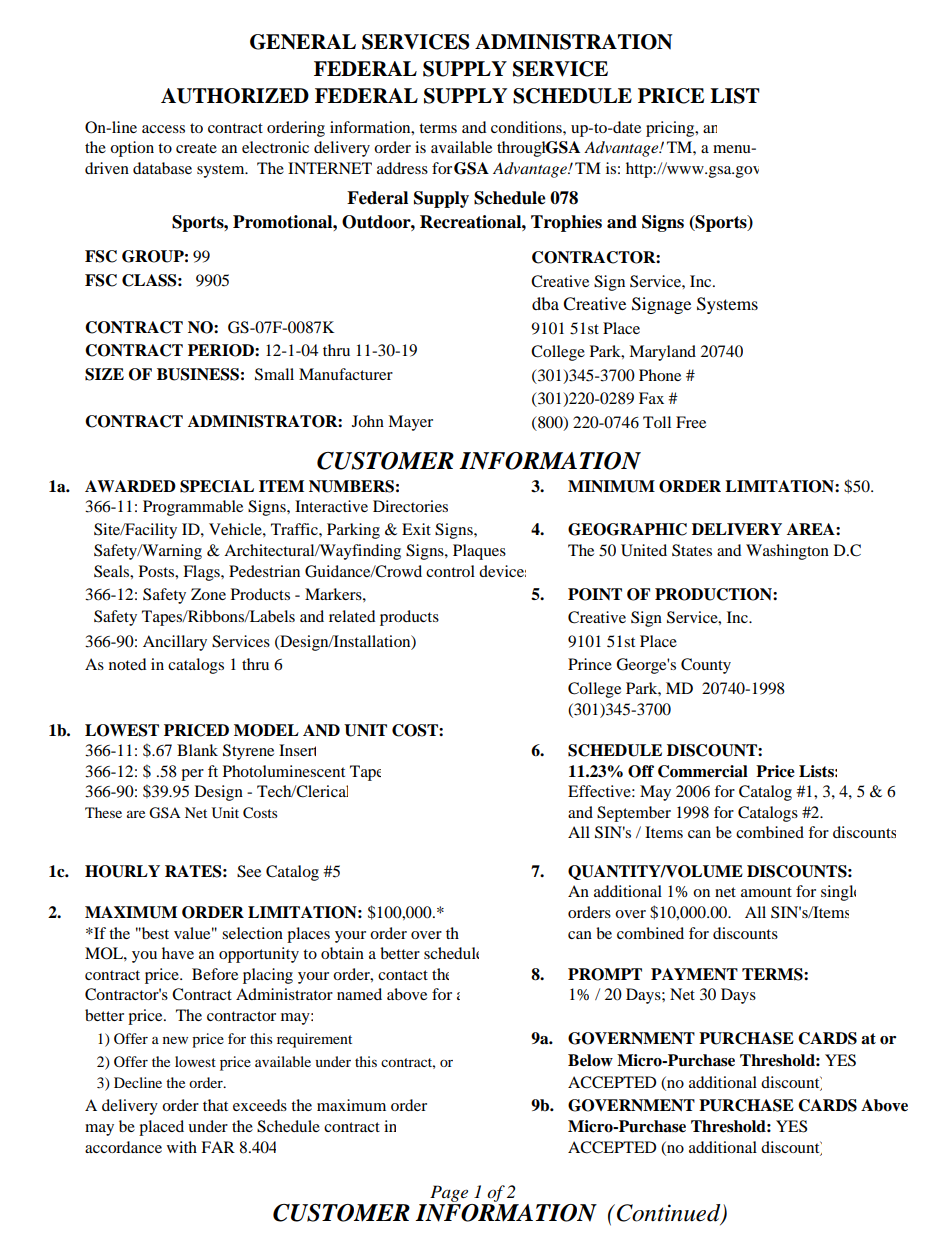 The height and width of the image is (1233, 952). What do you see at coordinates (527, 127) in the image?
I see `conditions` at bounding box center [527, 127].
